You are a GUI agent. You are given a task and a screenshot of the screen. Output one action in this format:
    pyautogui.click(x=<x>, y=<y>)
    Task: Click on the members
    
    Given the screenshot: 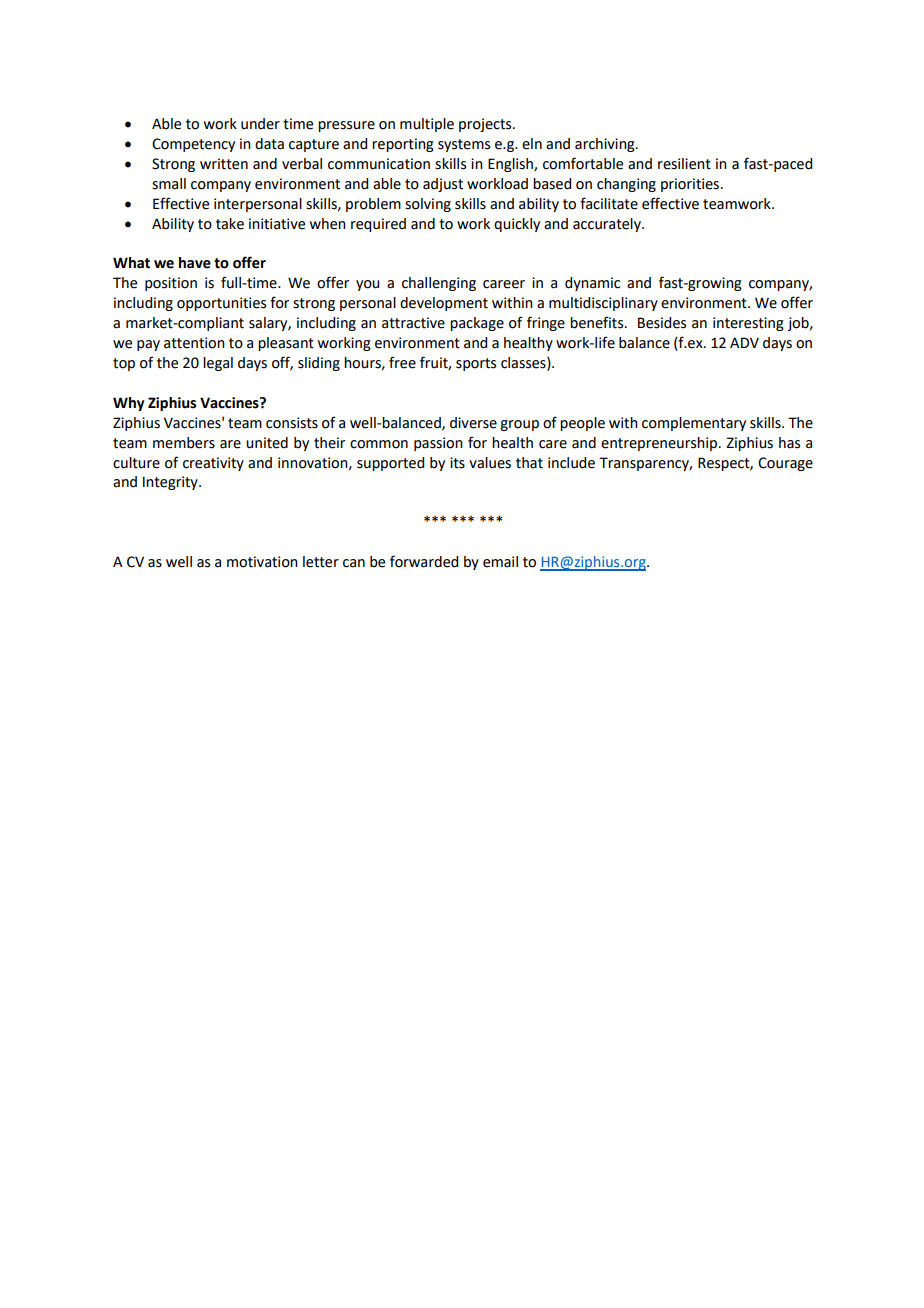 What is the action you would take?
    pyautogui.click(x=184, y=443)
